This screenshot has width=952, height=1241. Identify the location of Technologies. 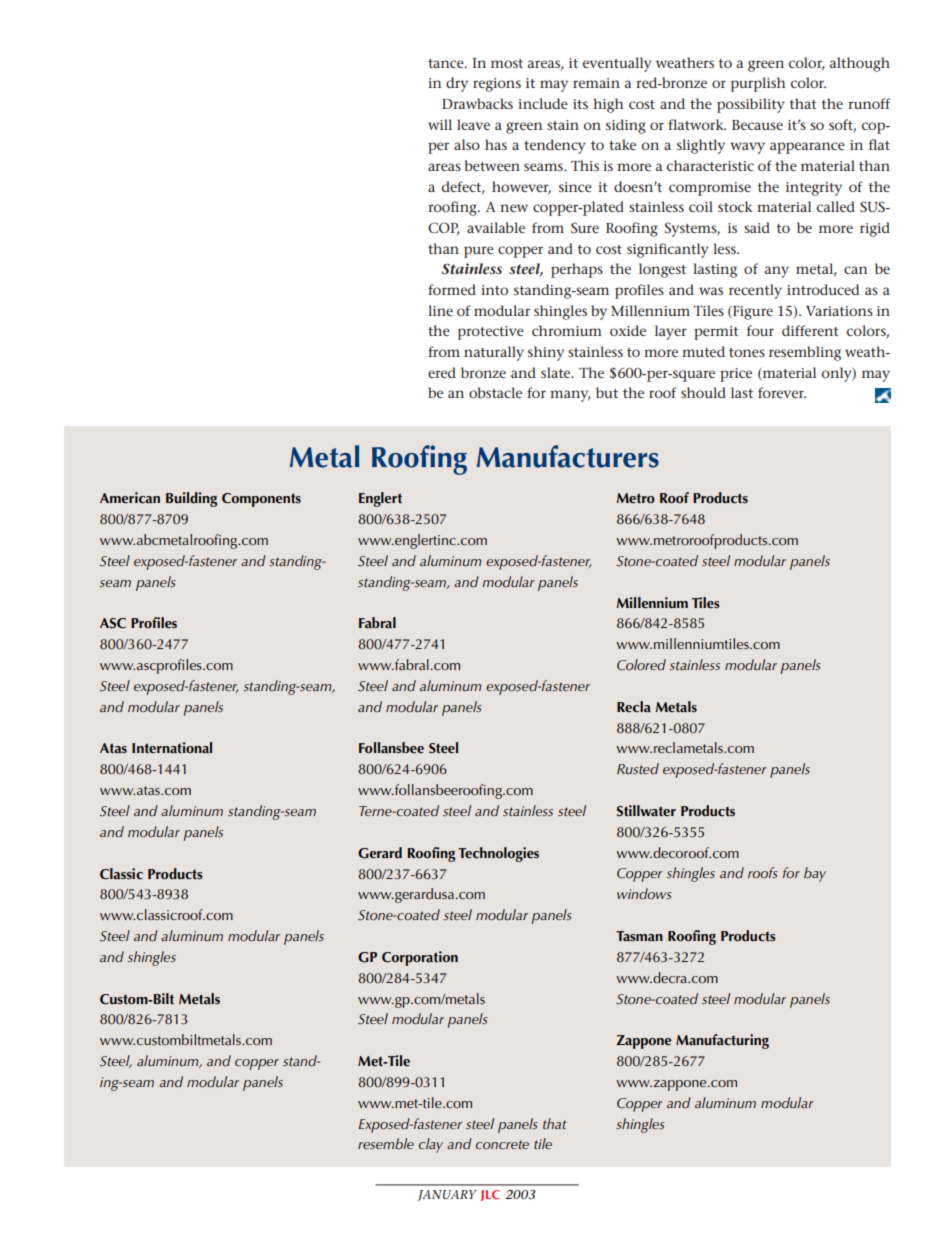
(498, 854).
